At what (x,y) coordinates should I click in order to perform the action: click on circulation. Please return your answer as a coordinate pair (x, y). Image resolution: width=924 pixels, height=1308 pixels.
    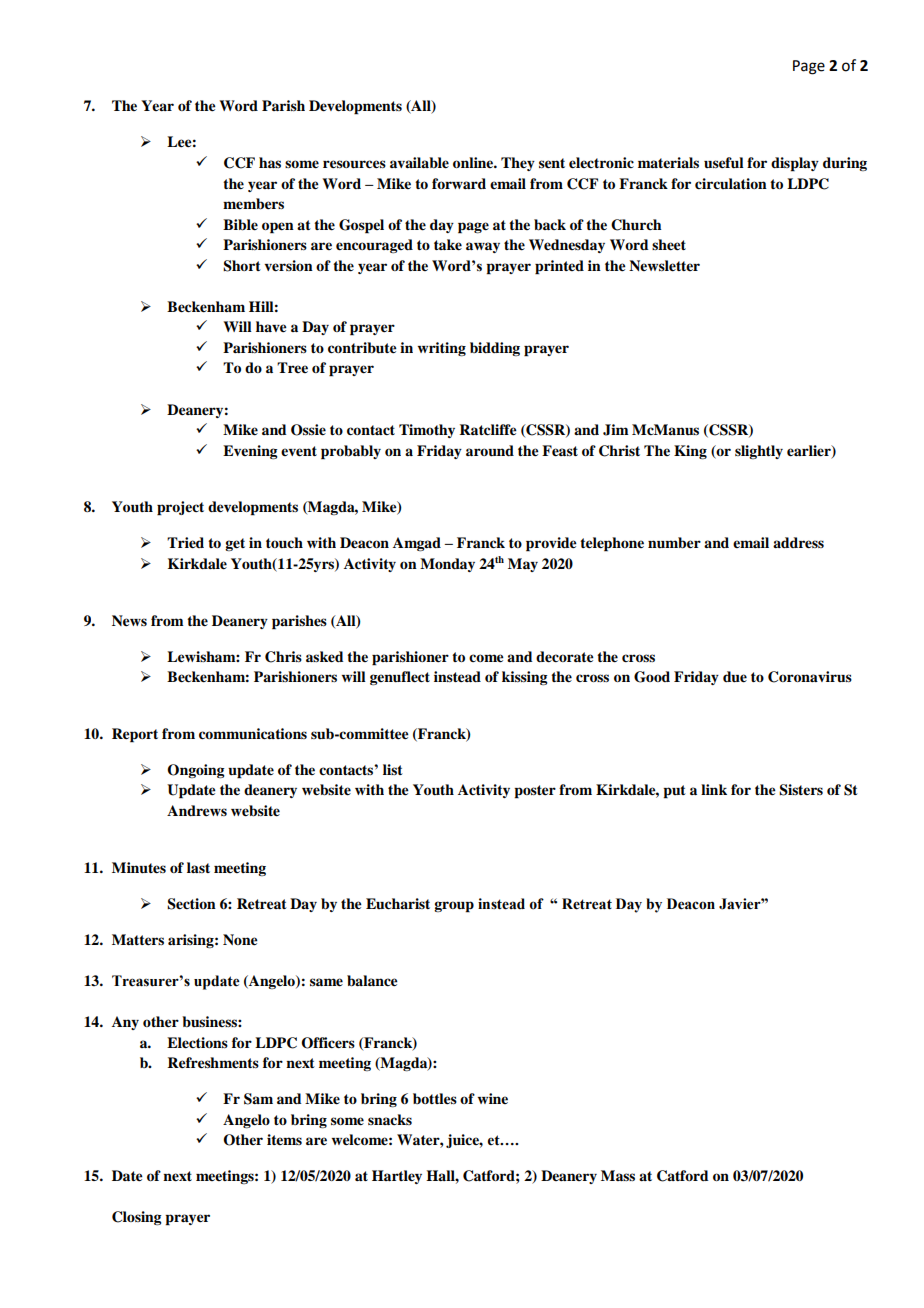
    Looking at the image, I should click on (731, 183).
